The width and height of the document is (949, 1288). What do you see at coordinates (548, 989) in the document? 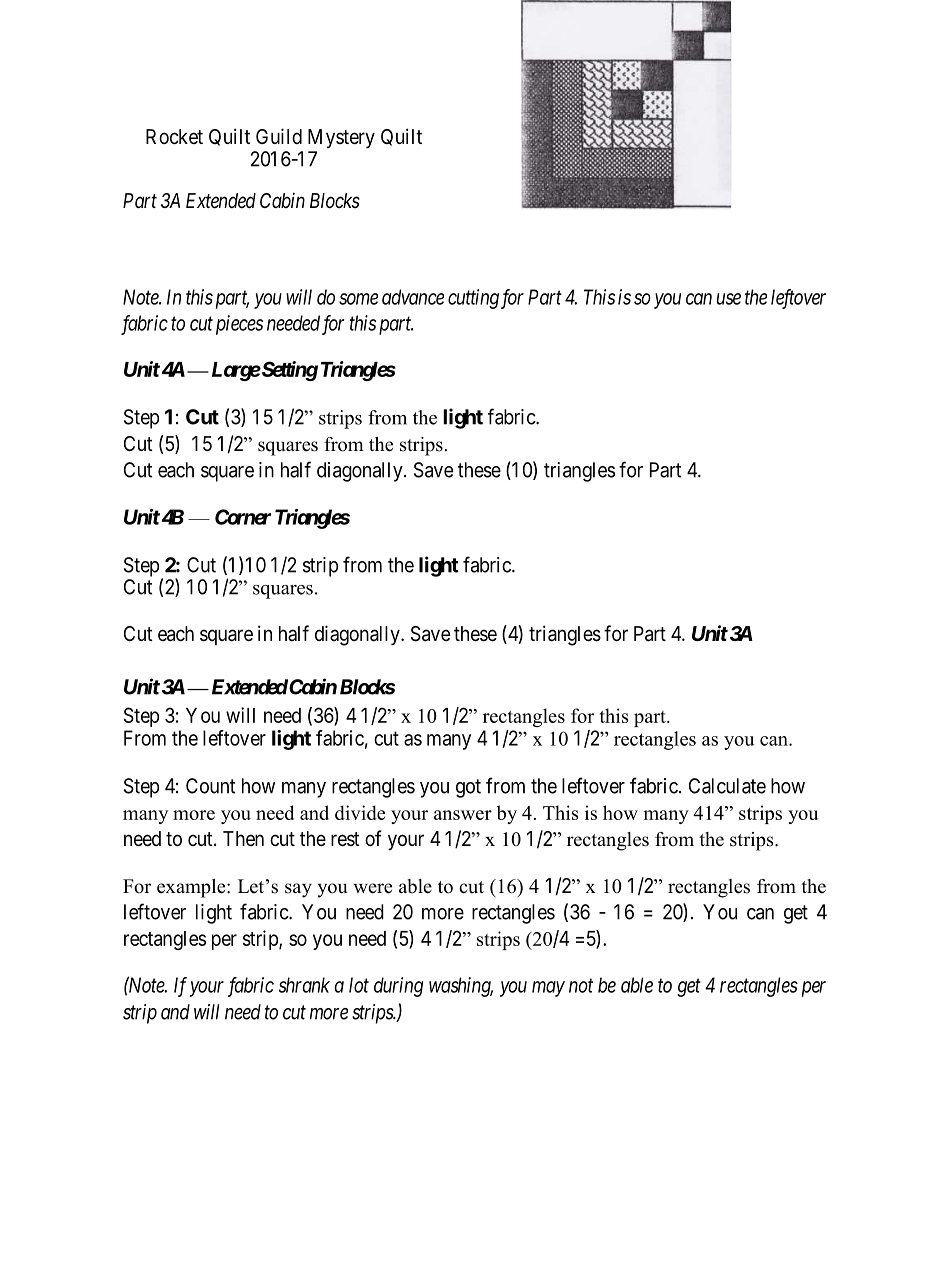
I see `may` at bounding box center [548, 989].
